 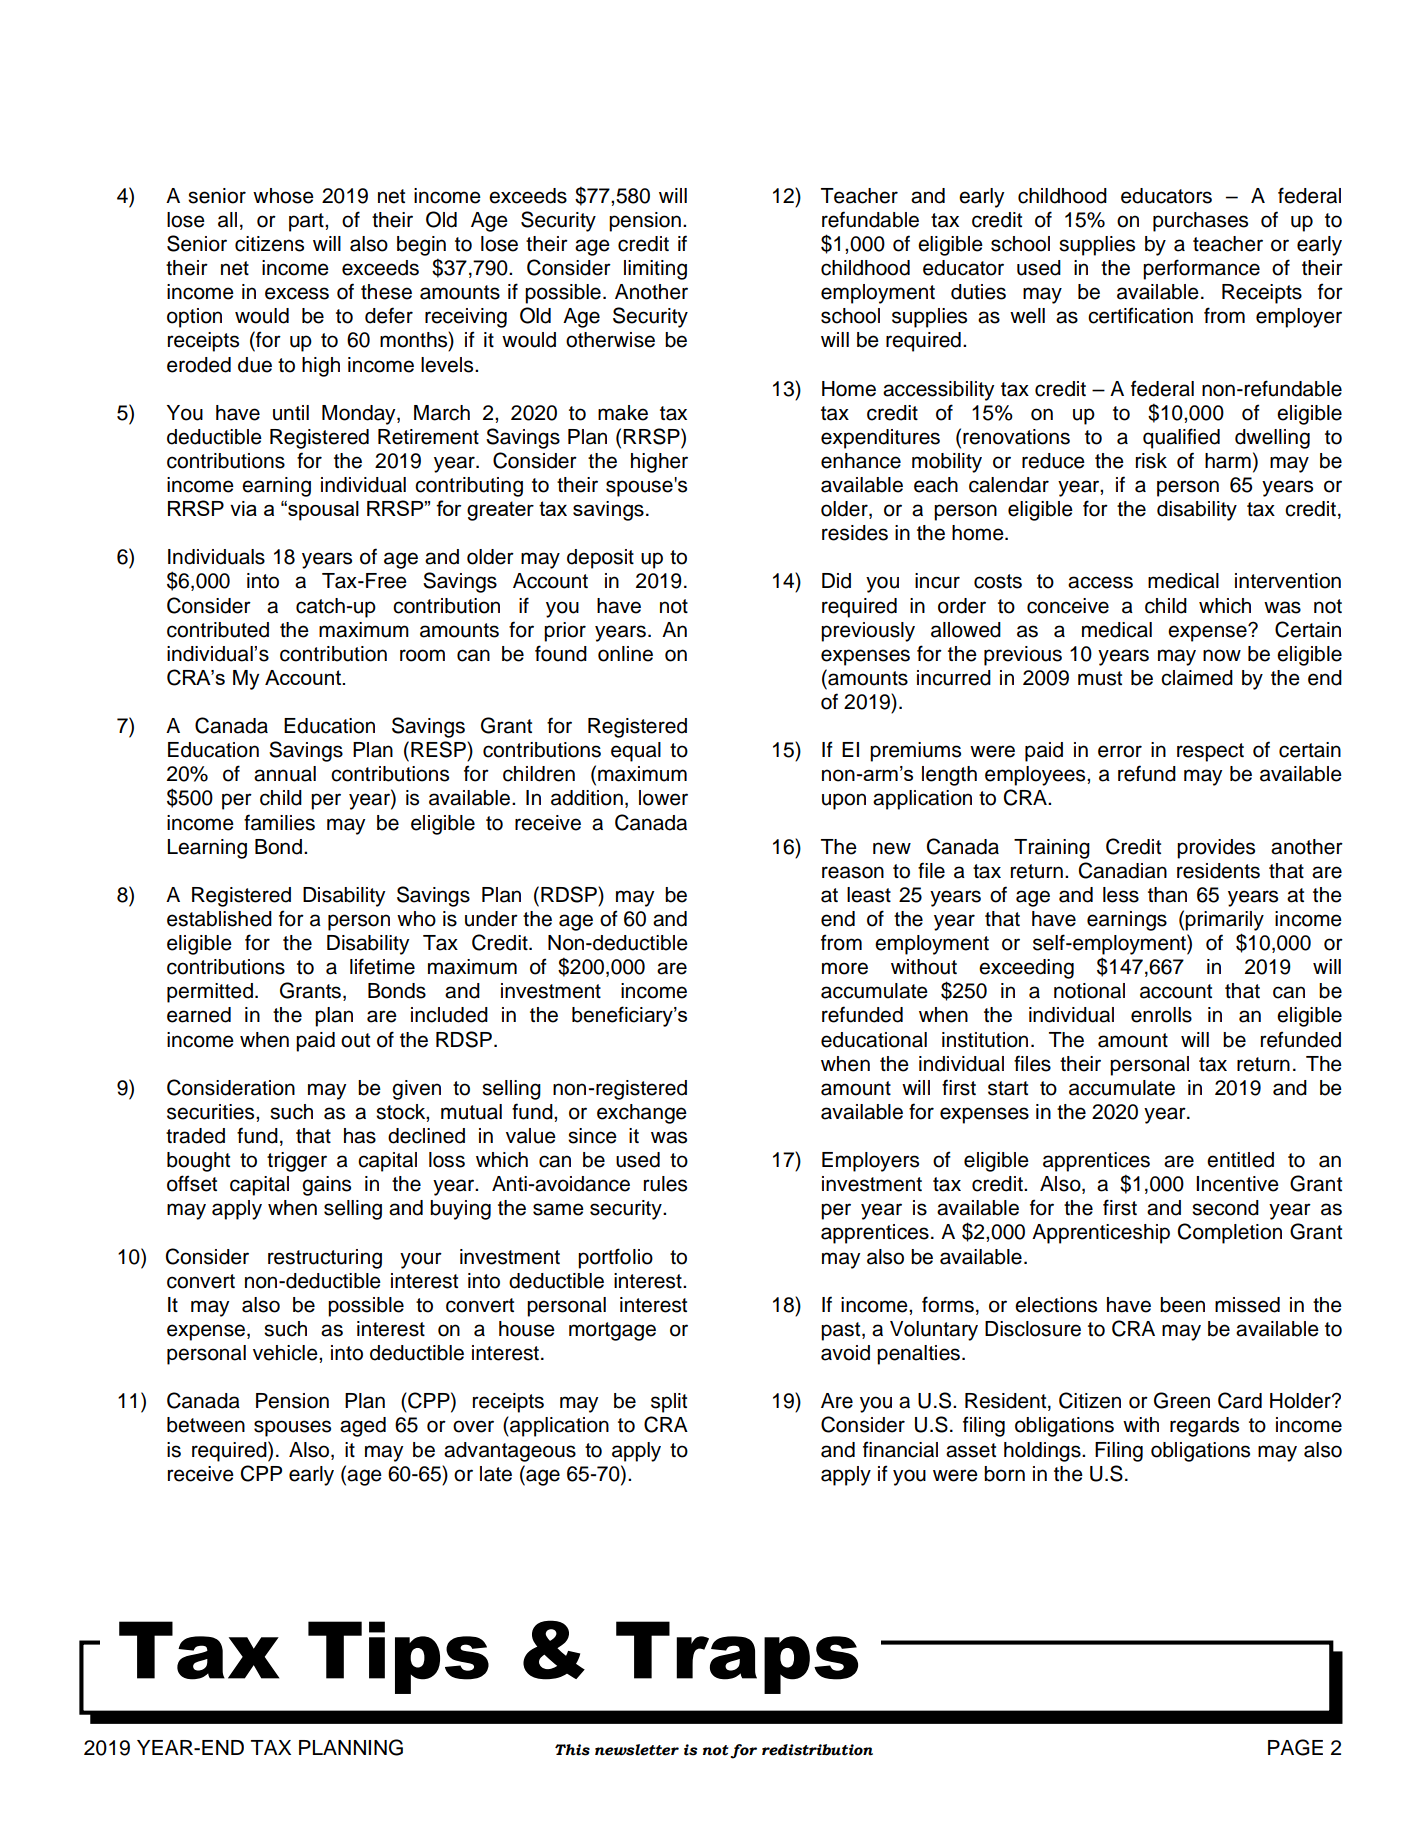 I want to click on past, so click(x=842, y=1331).
